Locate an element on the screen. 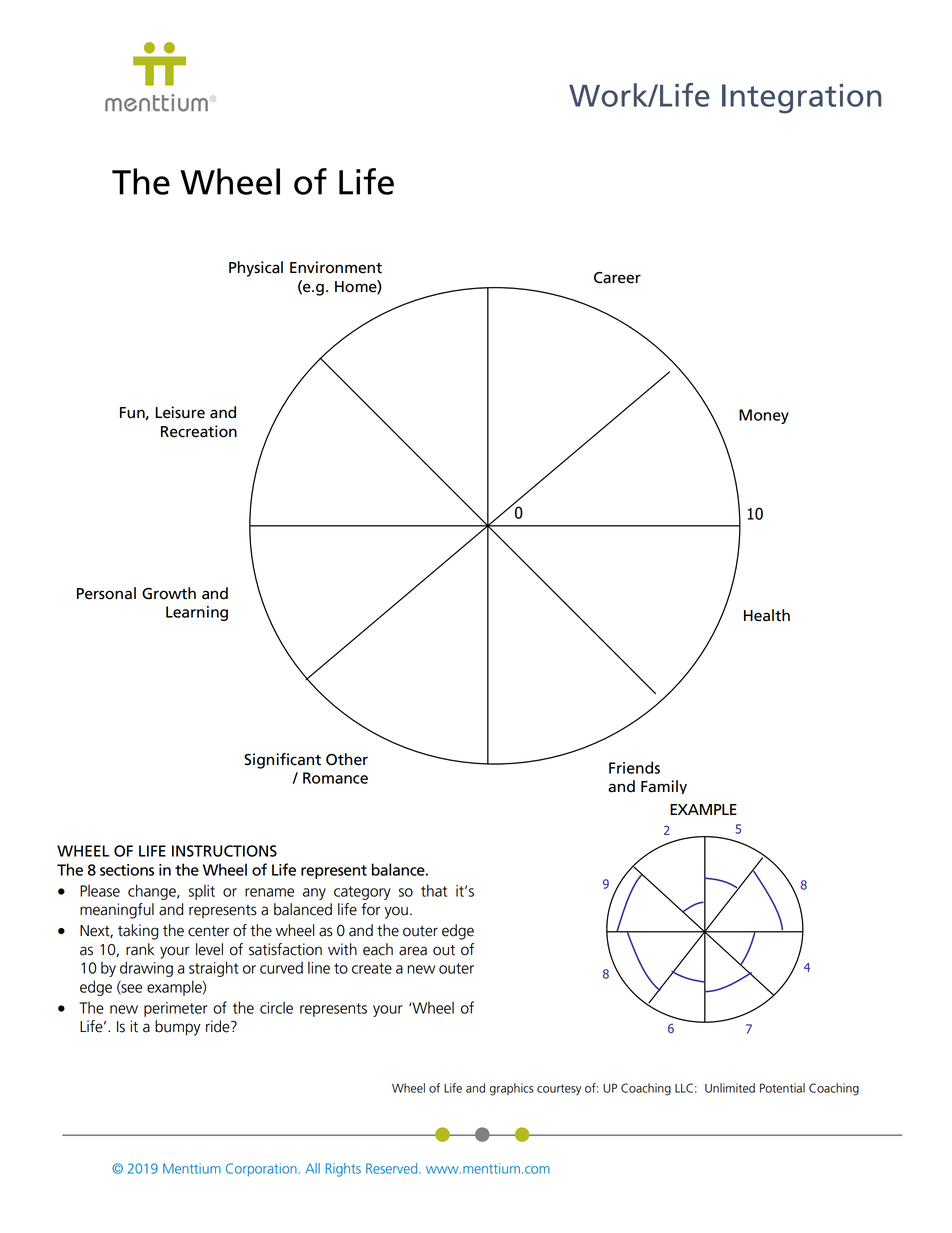  Leisure is located at coordinates (180, 412).
